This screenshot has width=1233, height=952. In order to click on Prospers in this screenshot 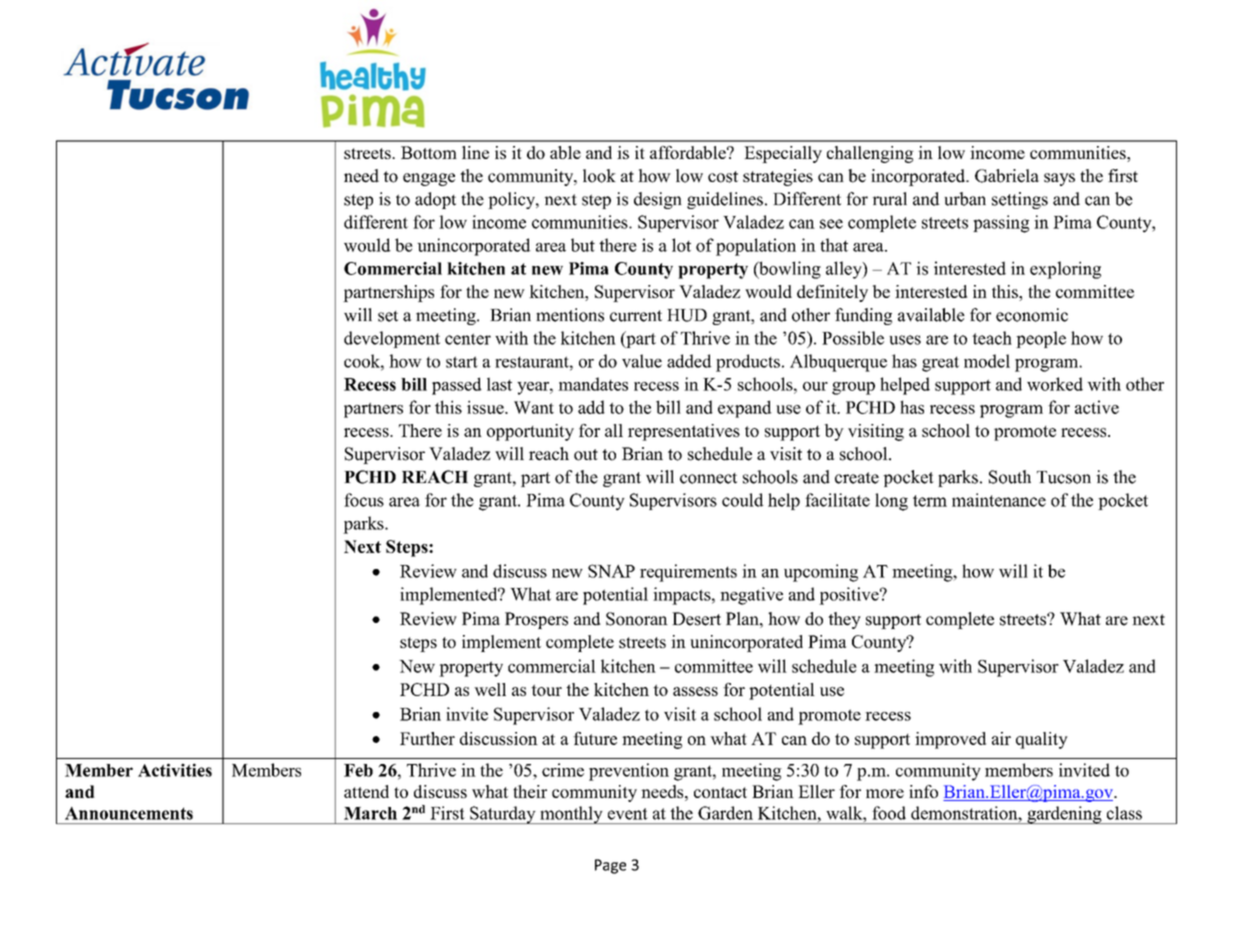, I will do `click(536, 620)`.
